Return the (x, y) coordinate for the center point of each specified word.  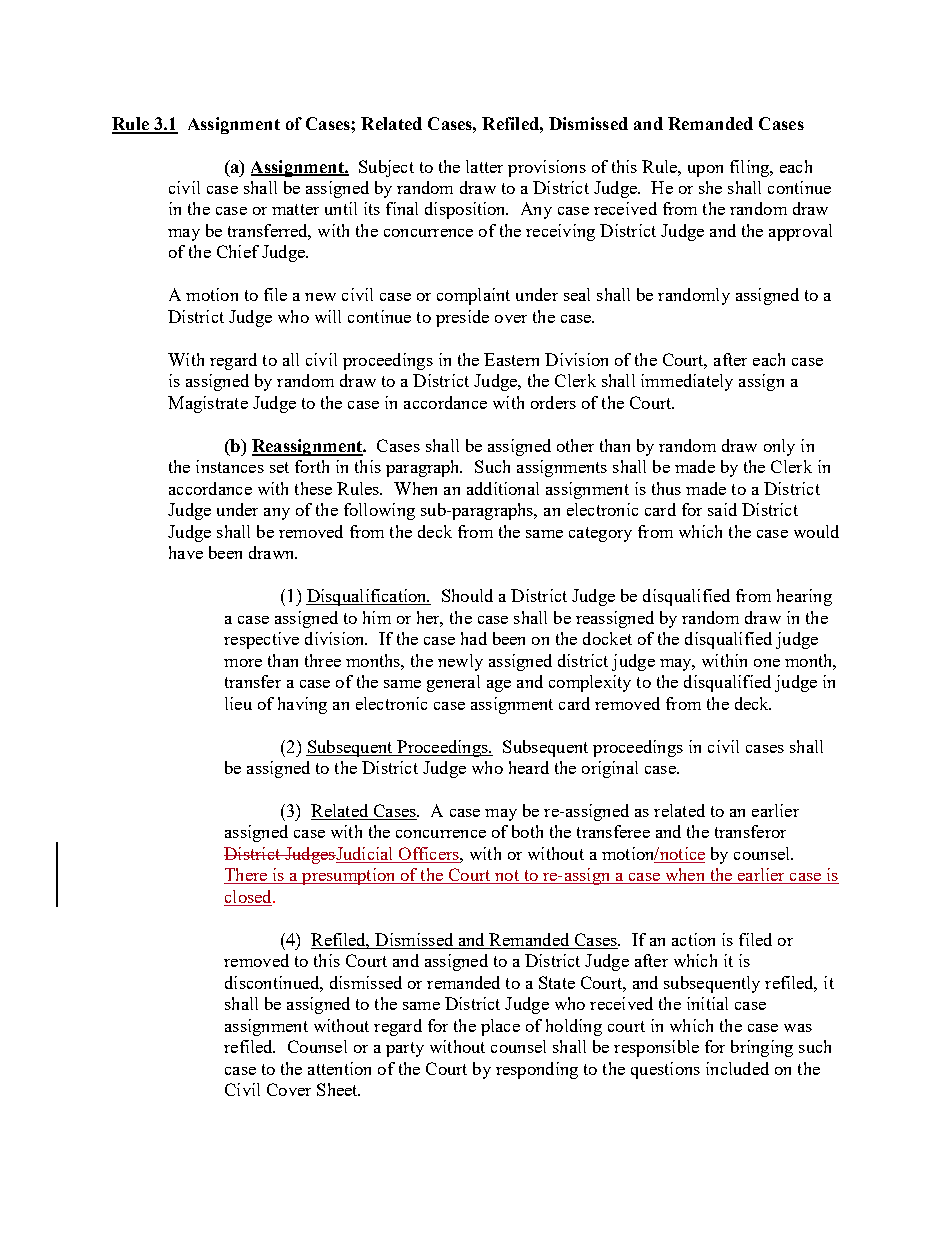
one (767, 663)
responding (537, 1070)
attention (339, 1068)
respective (261, 640)
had (474, 638)
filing (751, 168)
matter (295, 209)
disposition (466, 210)
